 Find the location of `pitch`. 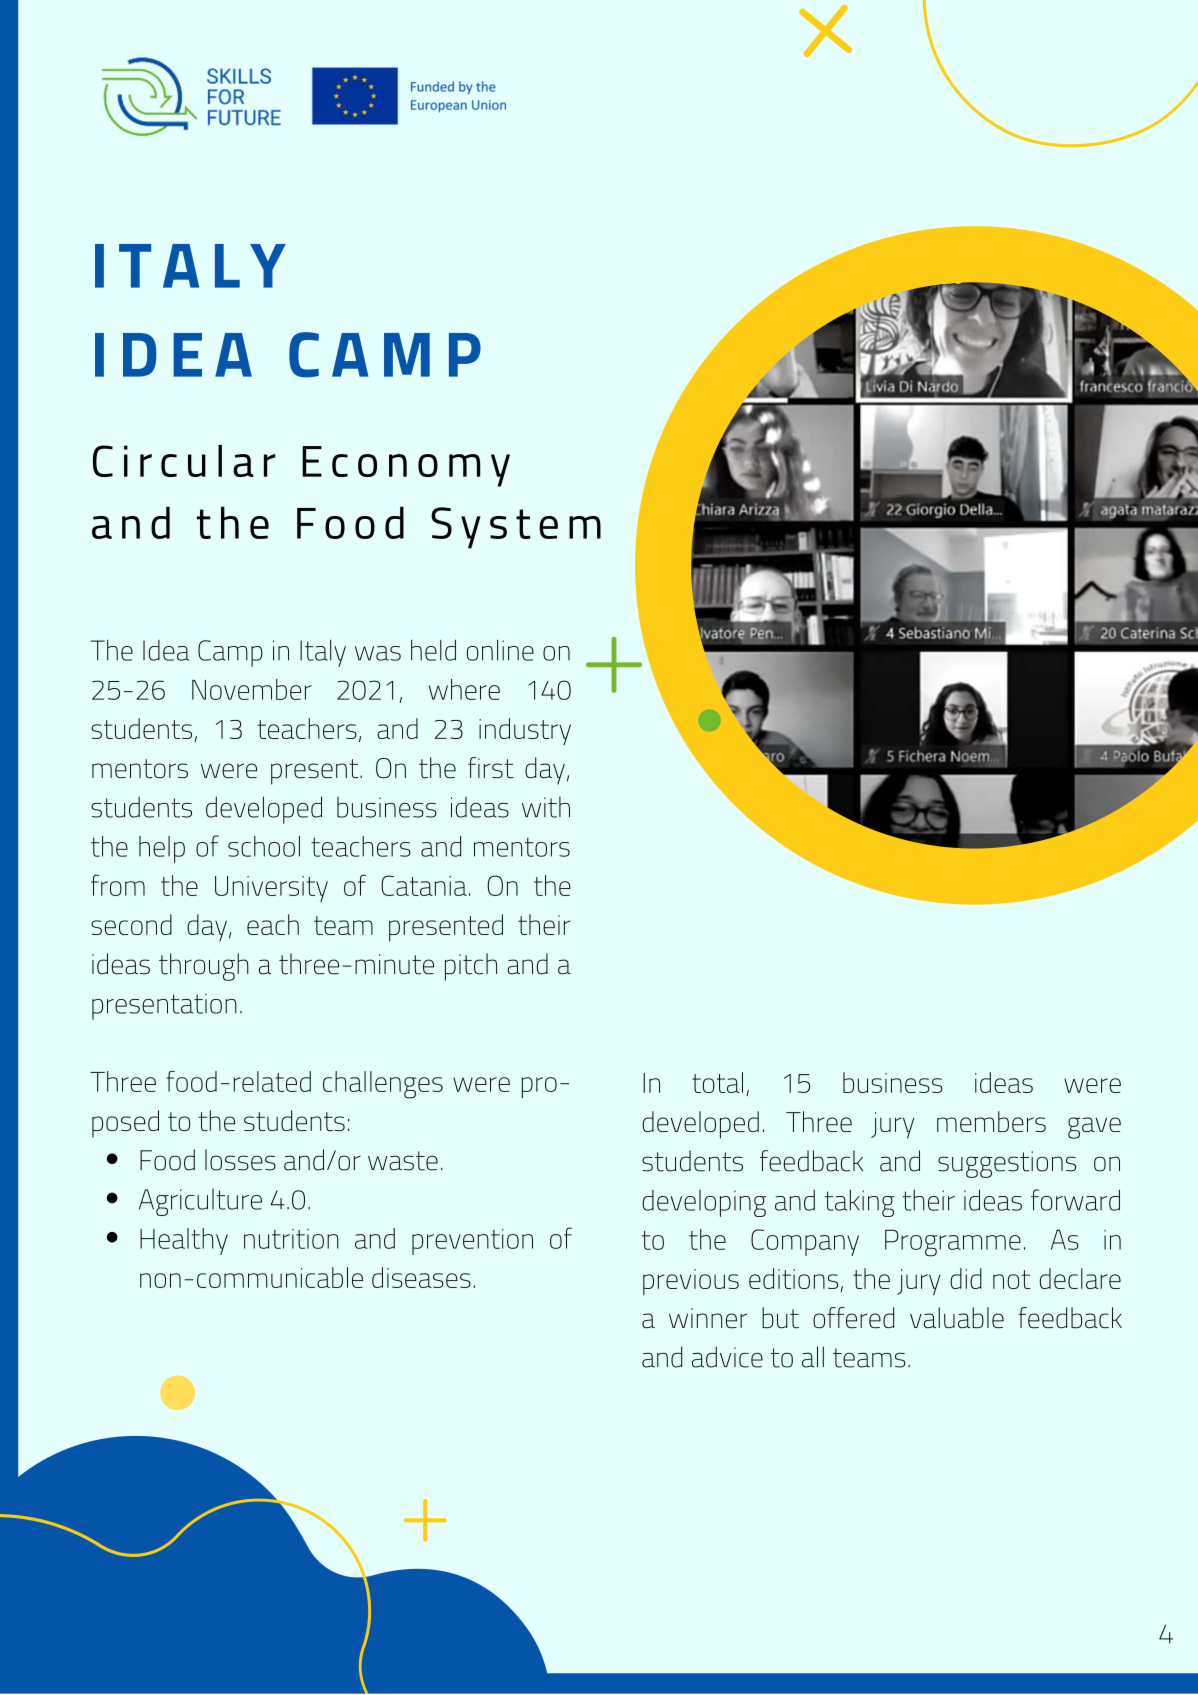

pitch is located at coordinates (471, 967).
